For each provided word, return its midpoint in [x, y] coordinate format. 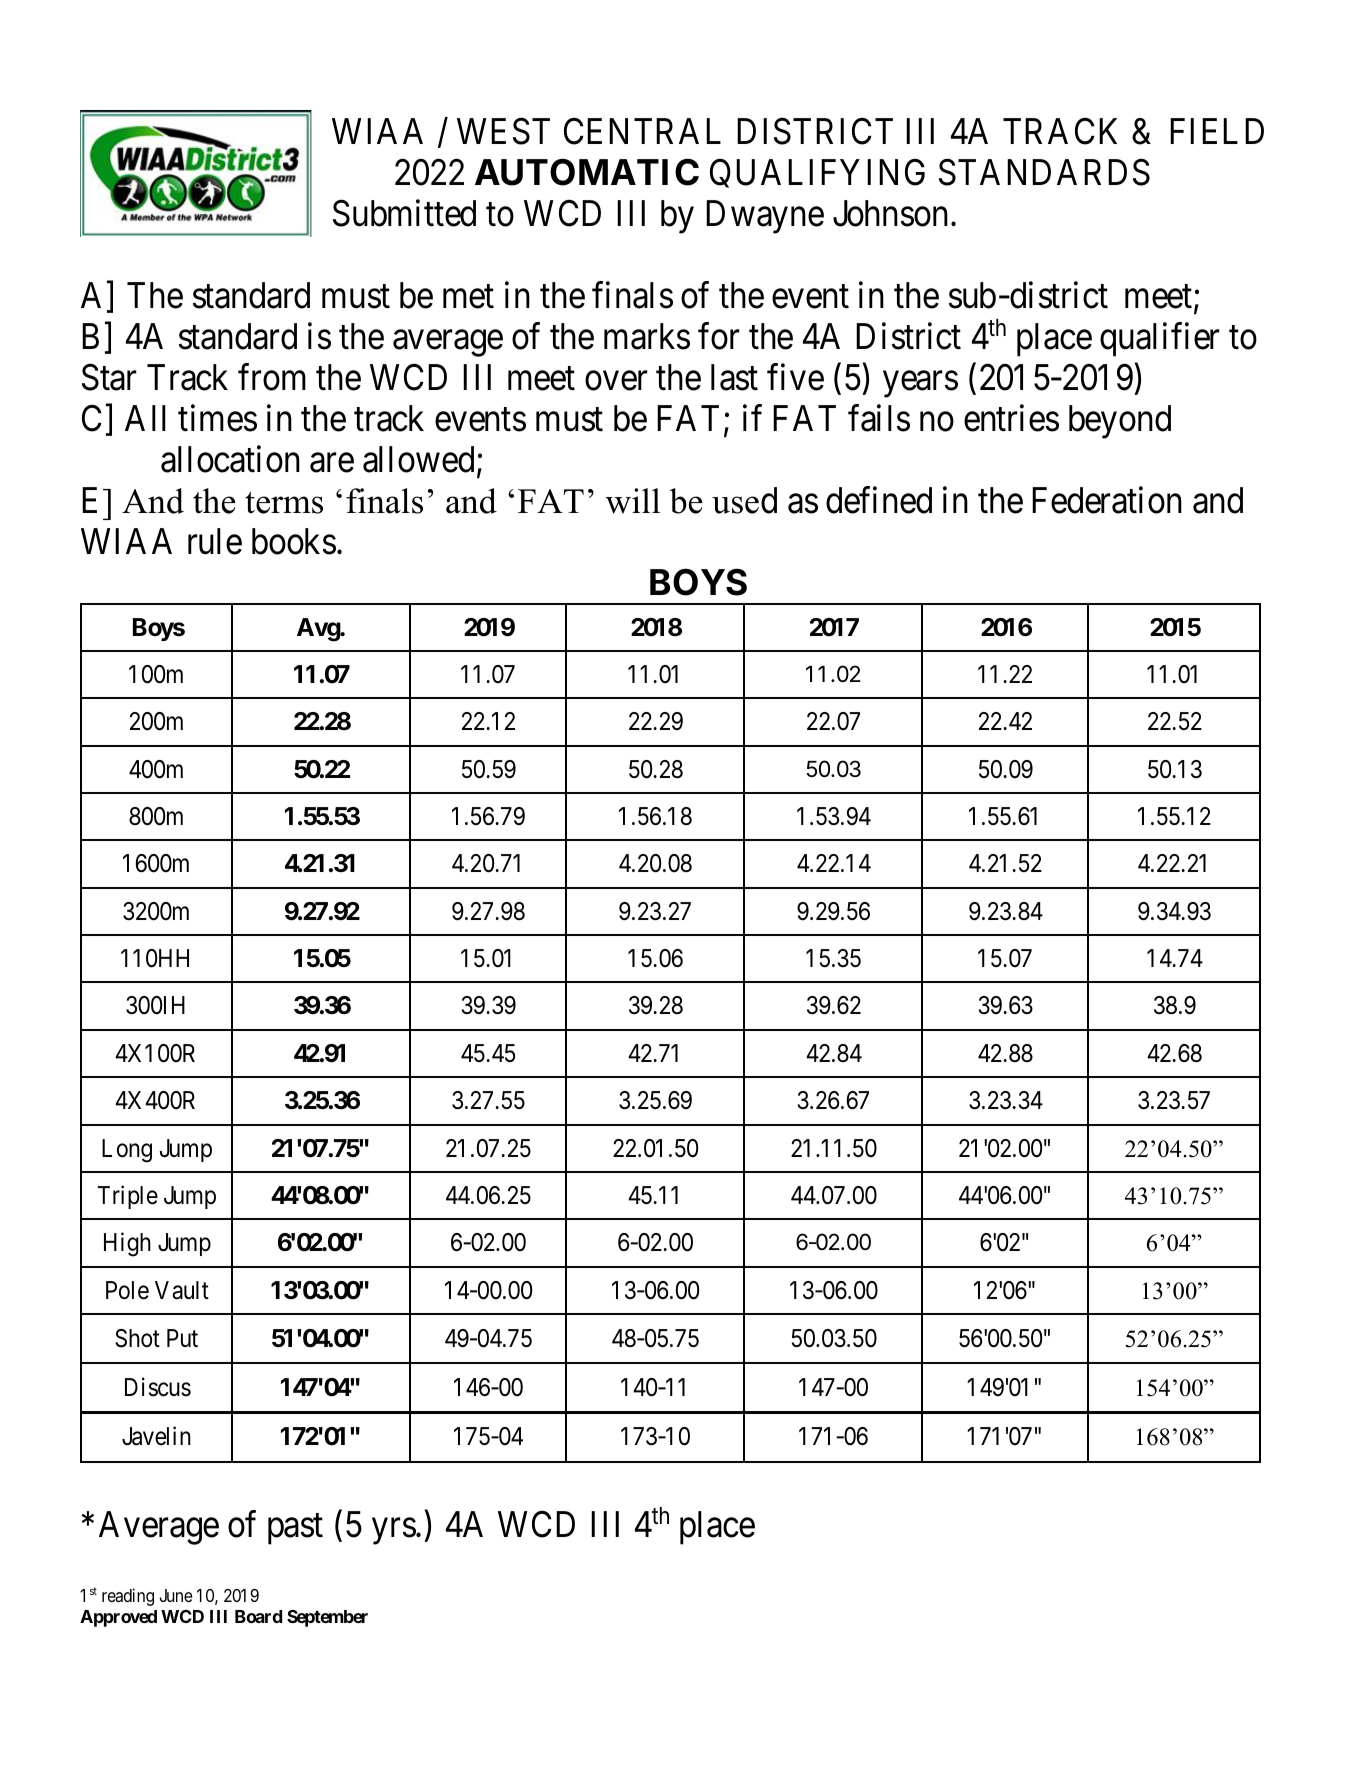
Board [258, 1616]
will [633, 501]
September [327, 1618]
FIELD [1217, 131]
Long [127, 1151]
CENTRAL [642, 131]
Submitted [404, 213]
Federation [1107, 500]
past [295, 1529]
